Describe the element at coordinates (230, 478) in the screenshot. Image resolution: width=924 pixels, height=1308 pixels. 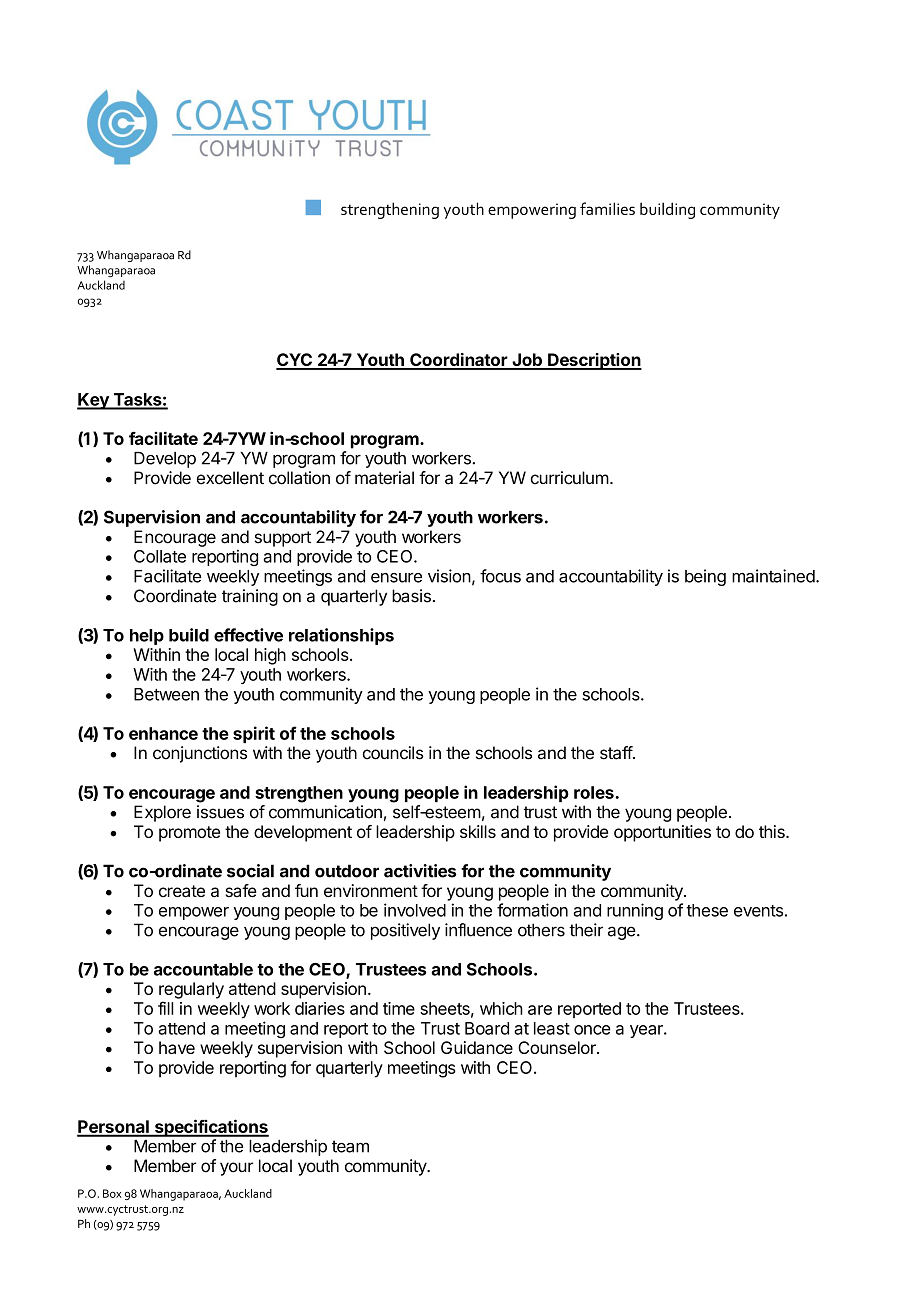
I see `excellent` at that location.
